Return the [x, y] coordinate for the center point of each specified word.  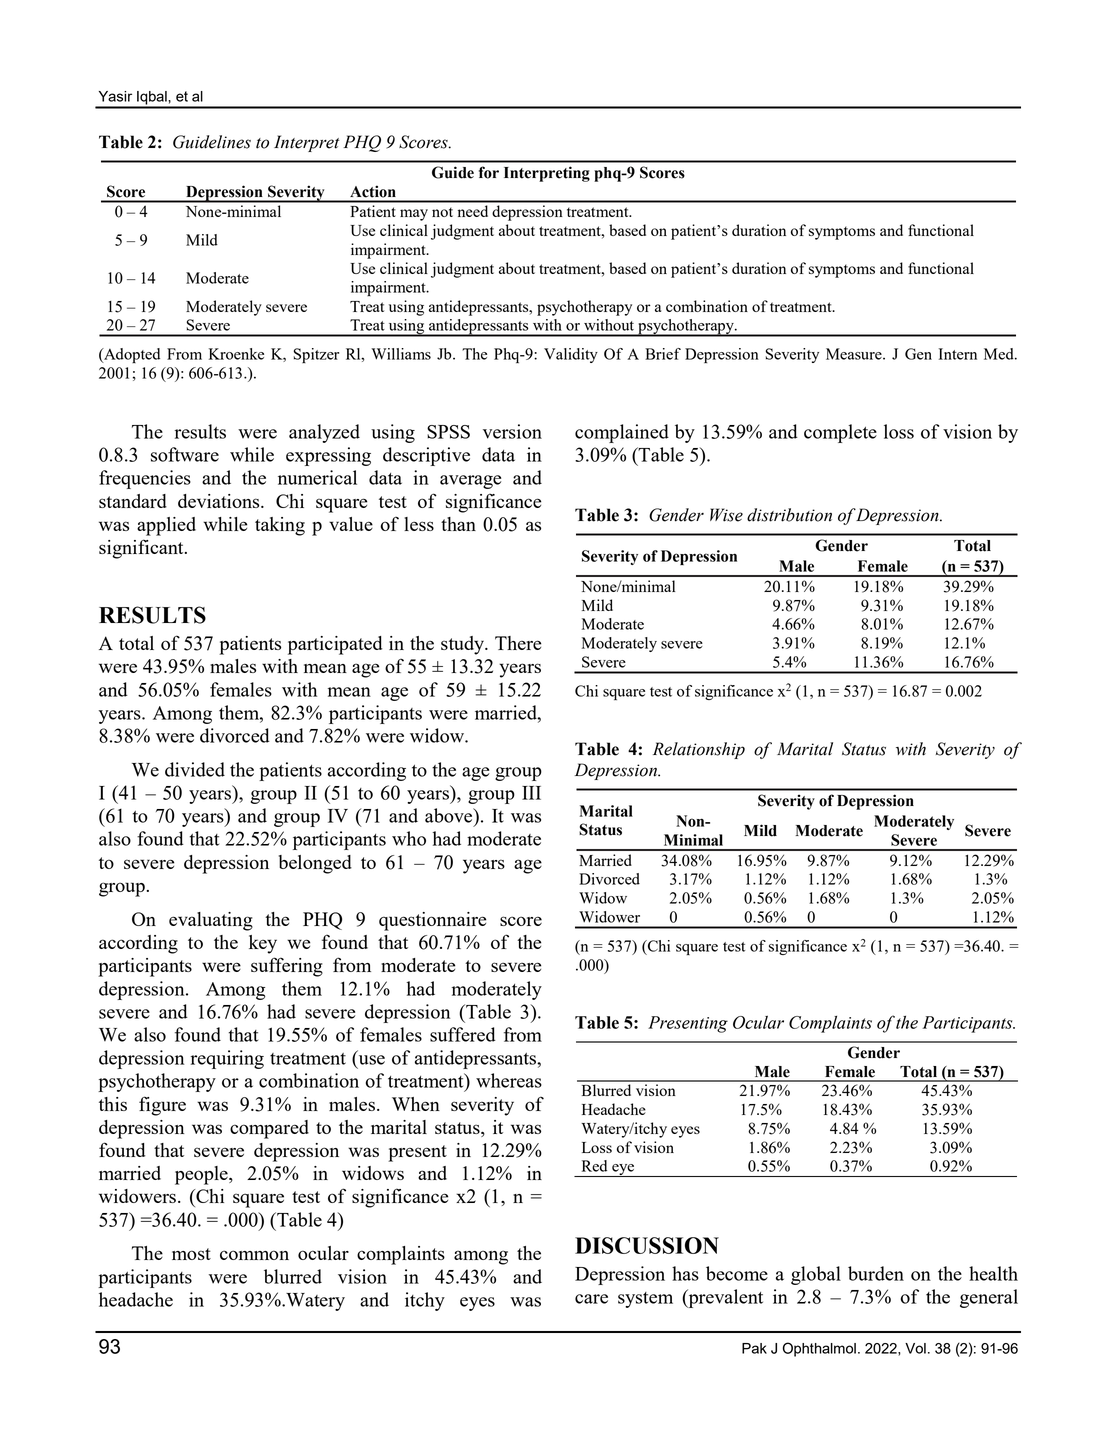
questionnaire [432, 921]
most [191, 1254]
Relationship [699, 750]
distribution [789, 515]
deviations [220, 501]
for [489, 172]
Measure [855, 354]
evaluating [211, 921]
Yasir [115, 96]
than [458, 524]
